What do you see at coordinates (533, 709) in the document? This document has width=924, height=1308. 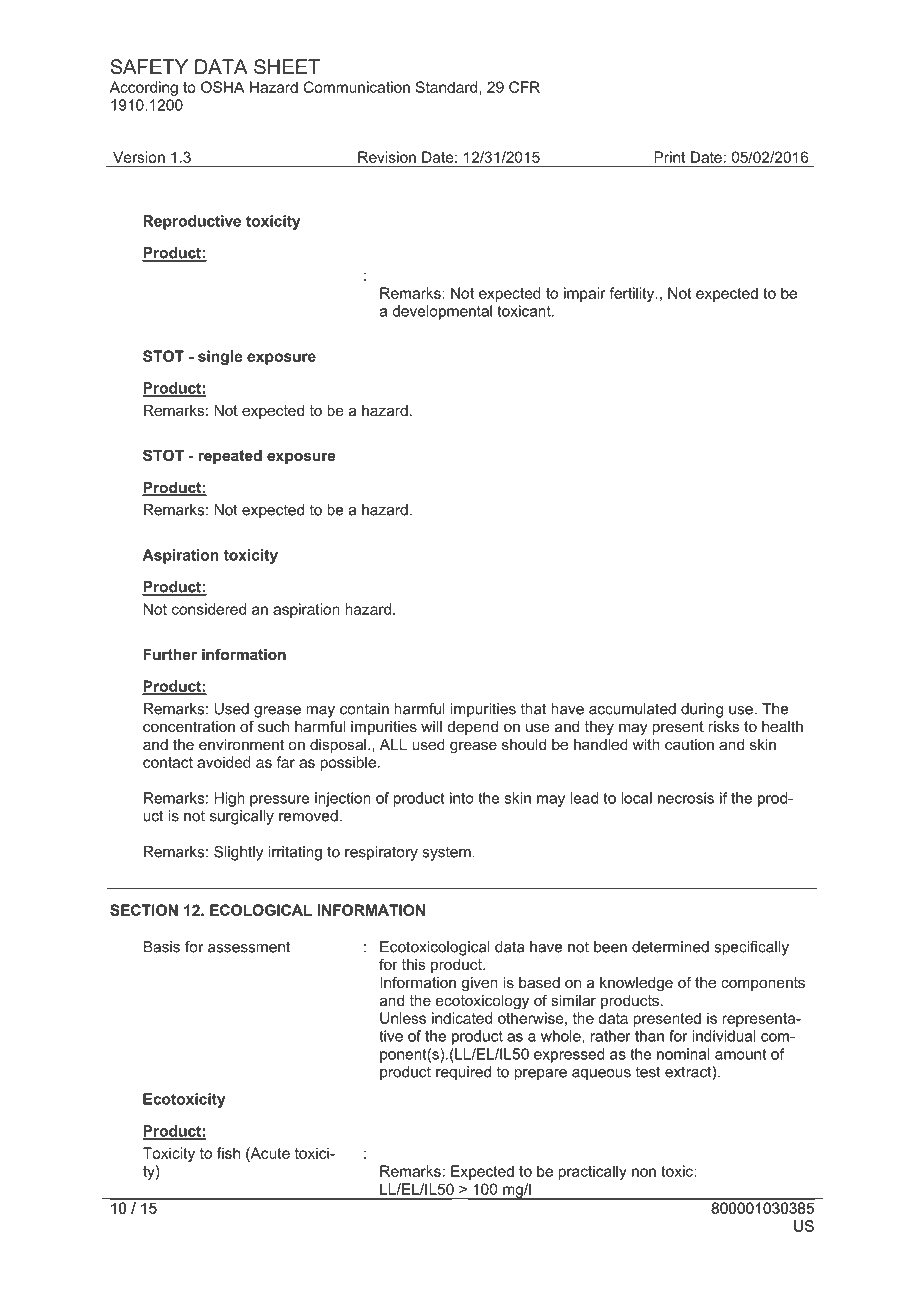 I see `that` at bounding box center [533, 709].
